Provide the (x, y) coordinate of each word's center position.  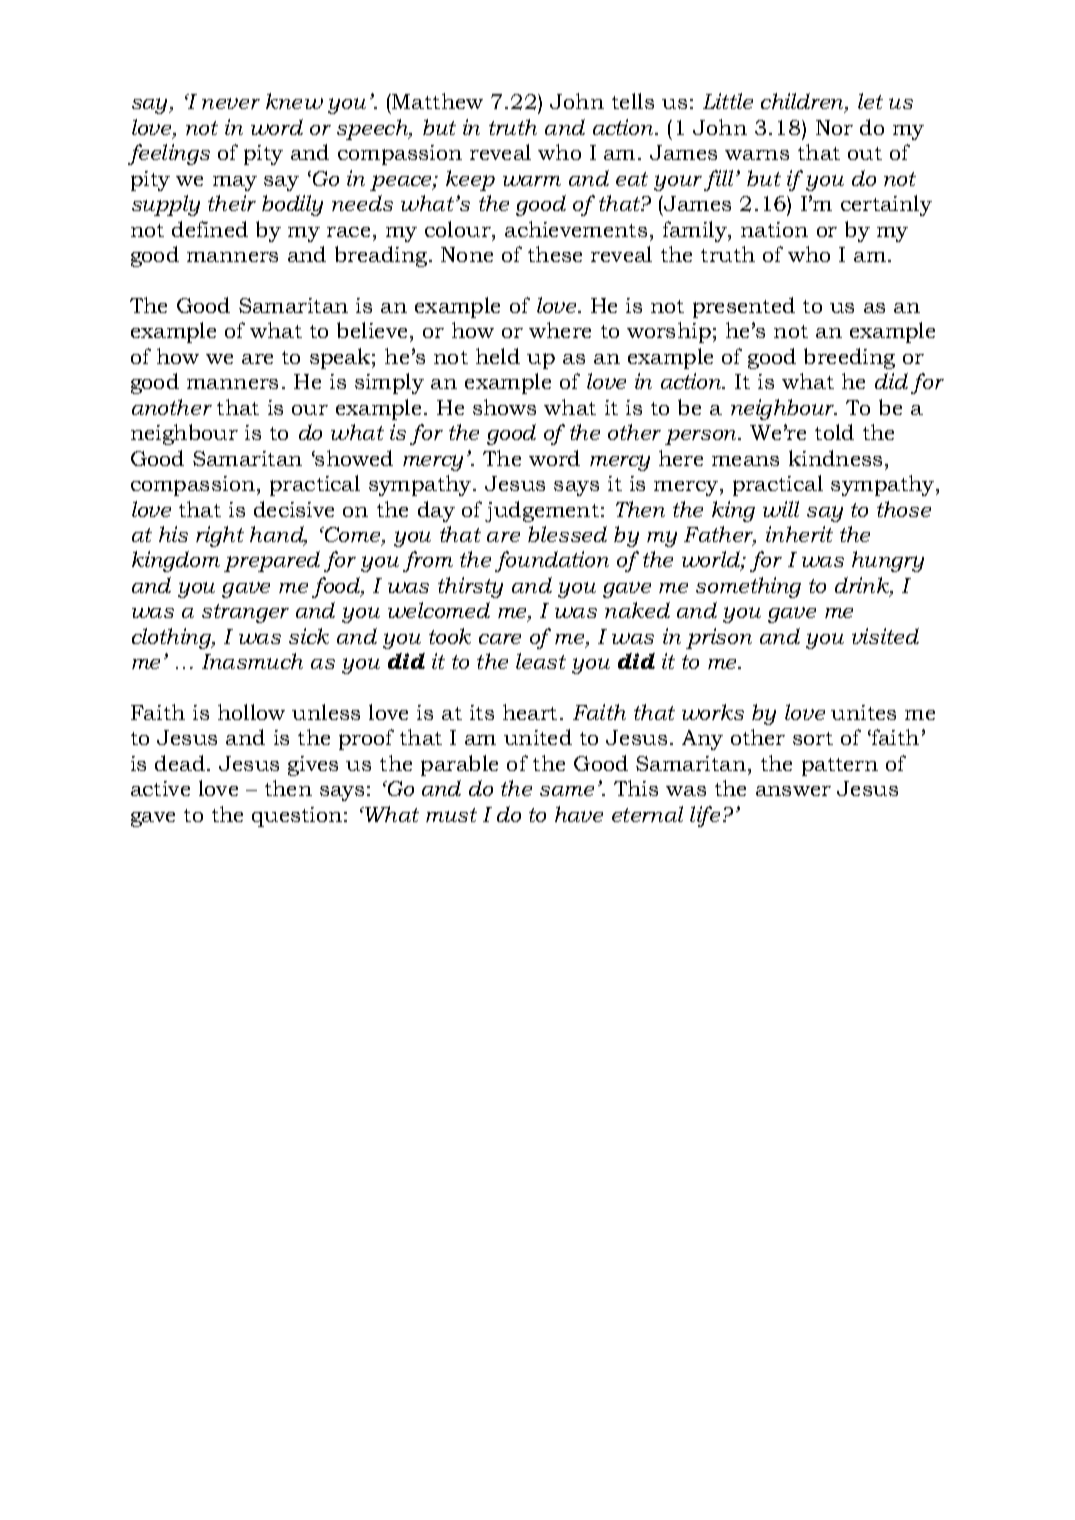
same (567, 791)
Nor (834, 127)
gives (313, 766)
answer (793, 791)
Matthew (436, 101)
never (231, 103)
